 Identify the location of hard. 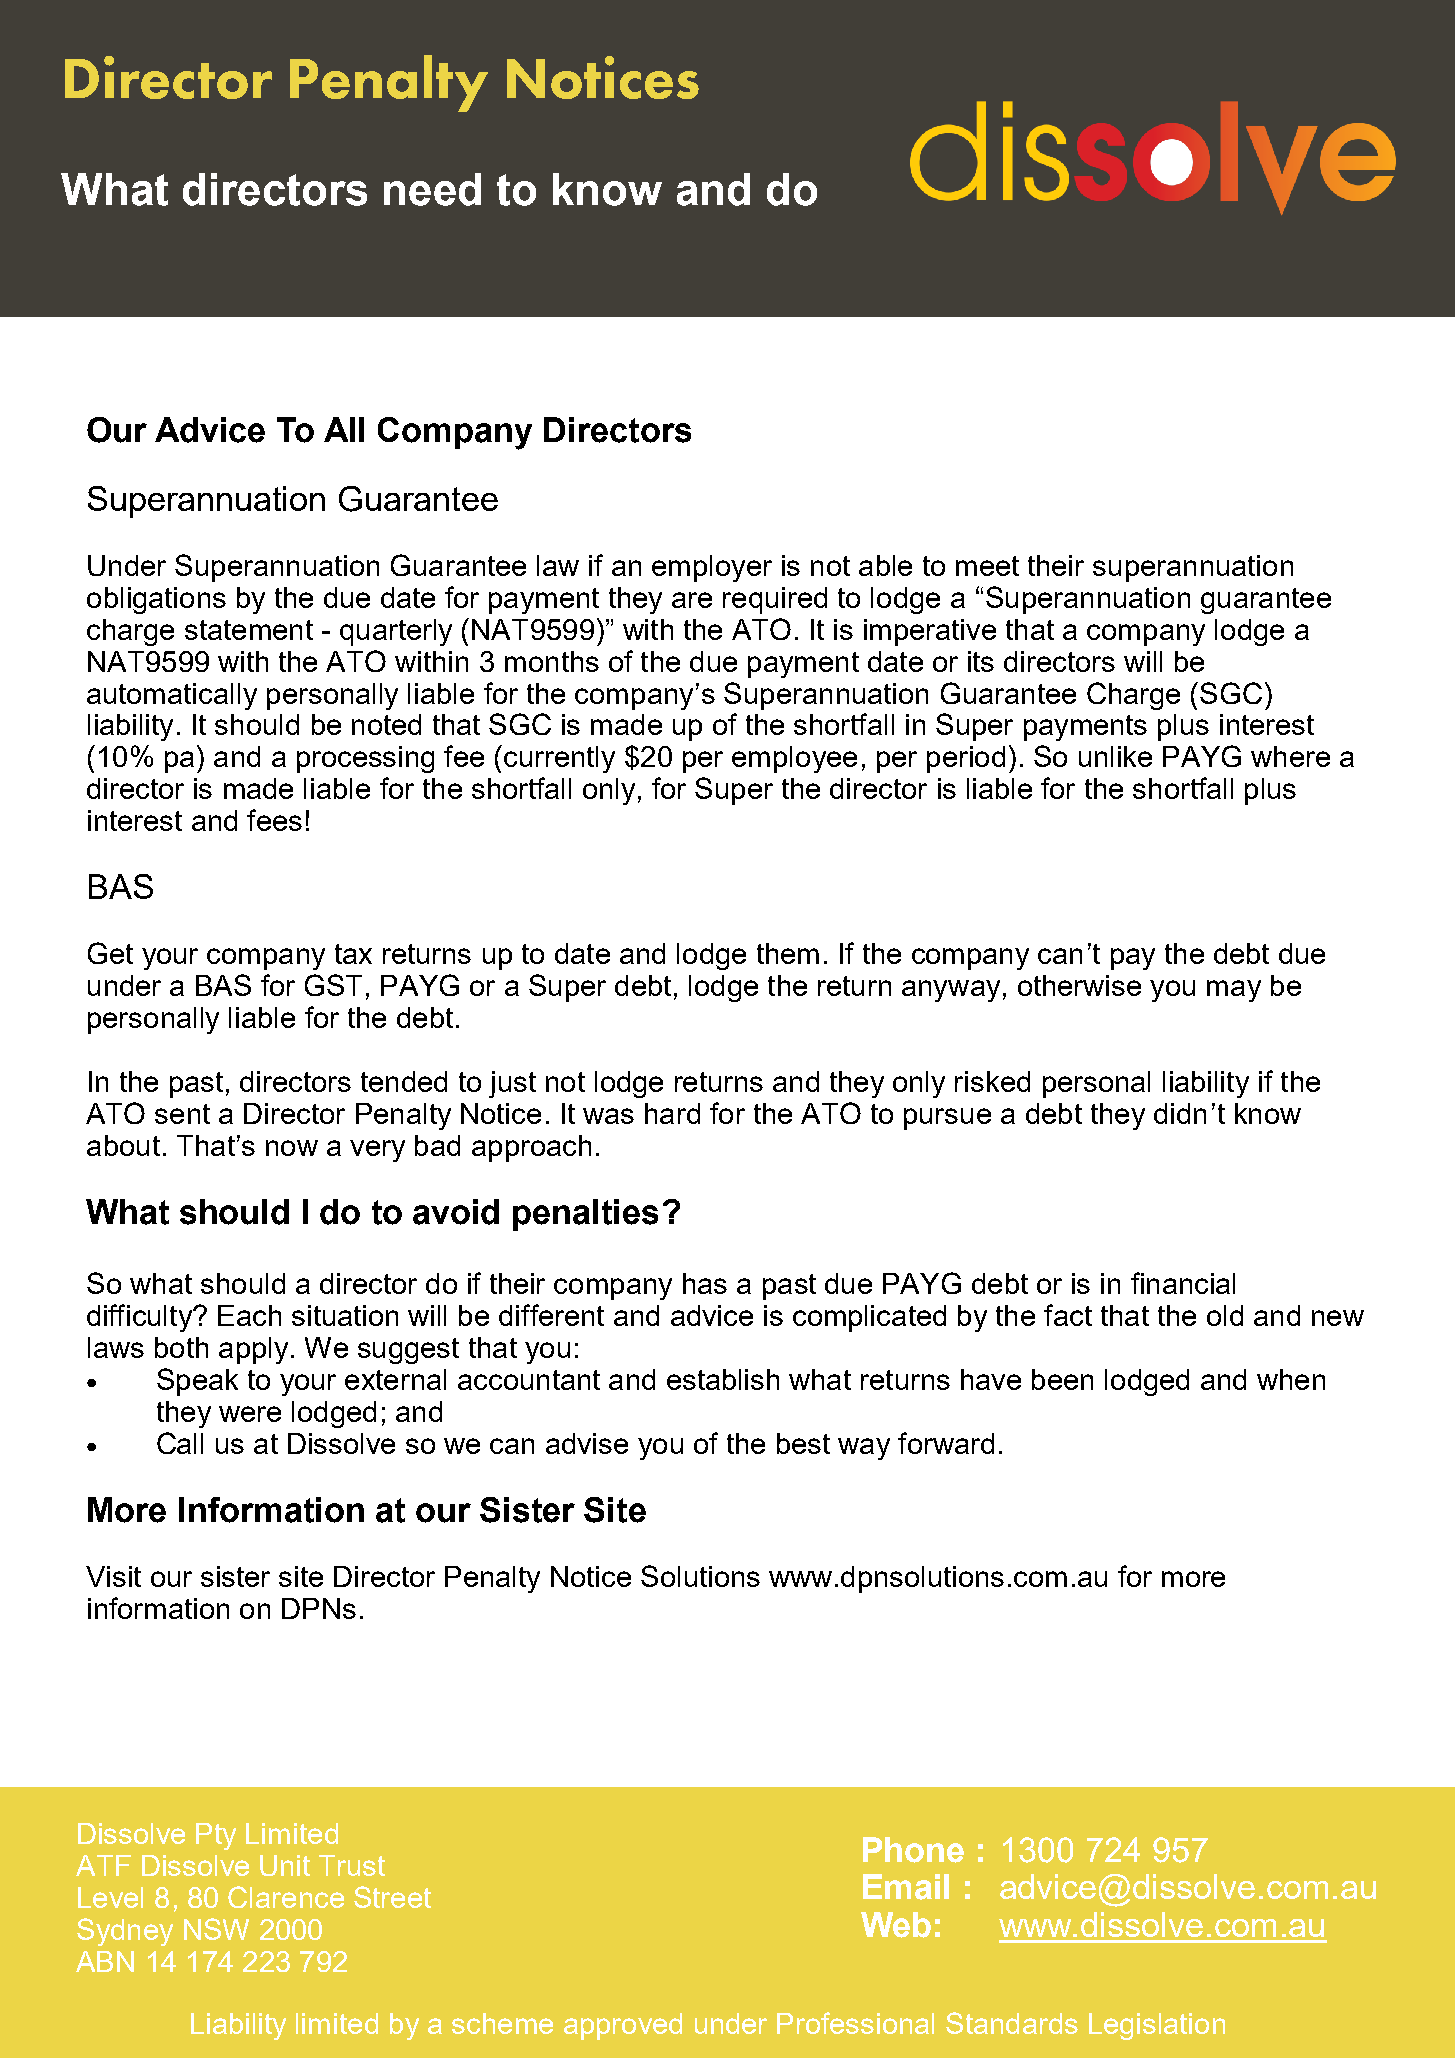
(672, 1113).
